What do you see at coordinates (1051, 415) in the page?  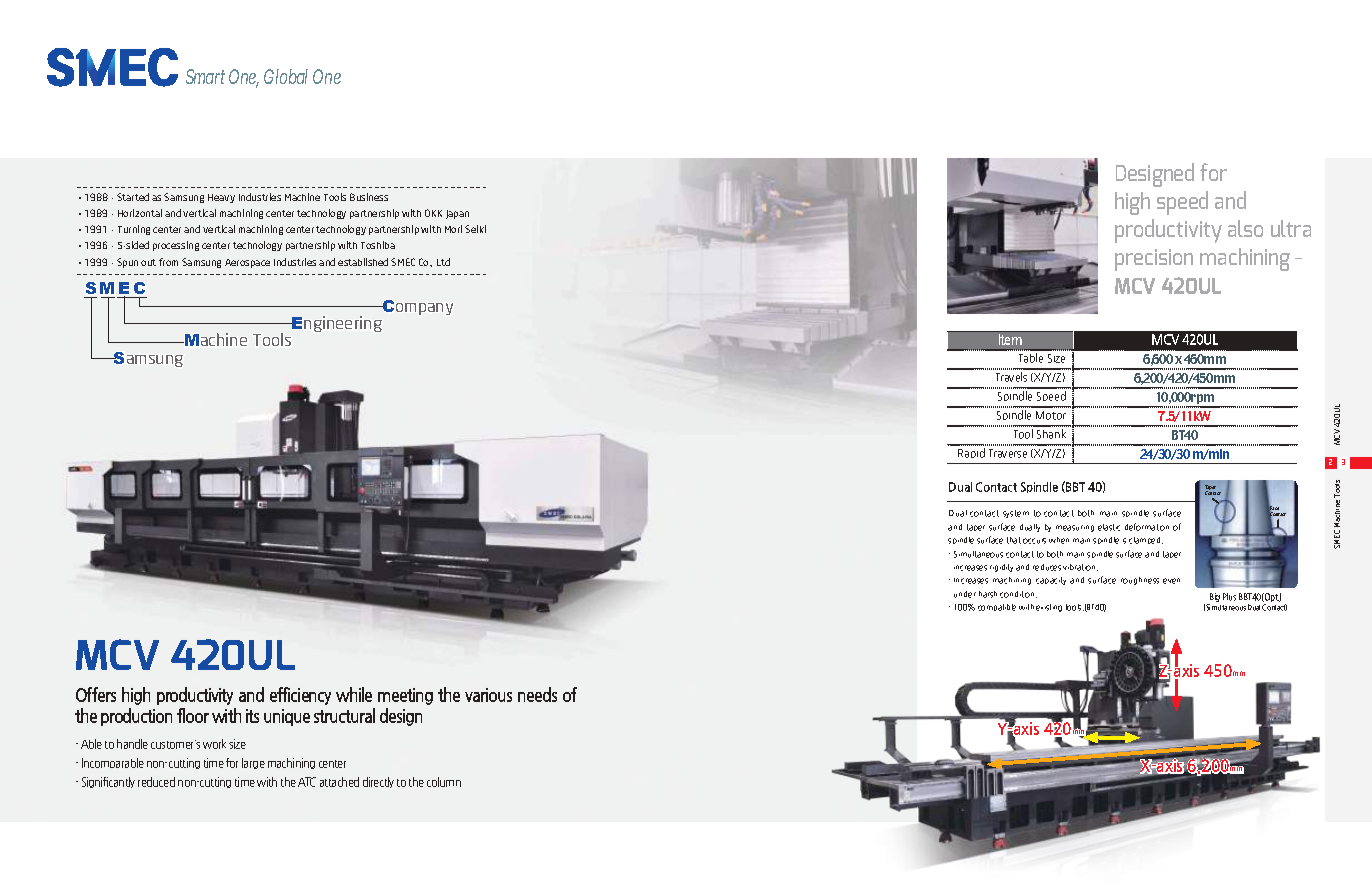 I see `Motor` at bounding box center [1051, 415].
